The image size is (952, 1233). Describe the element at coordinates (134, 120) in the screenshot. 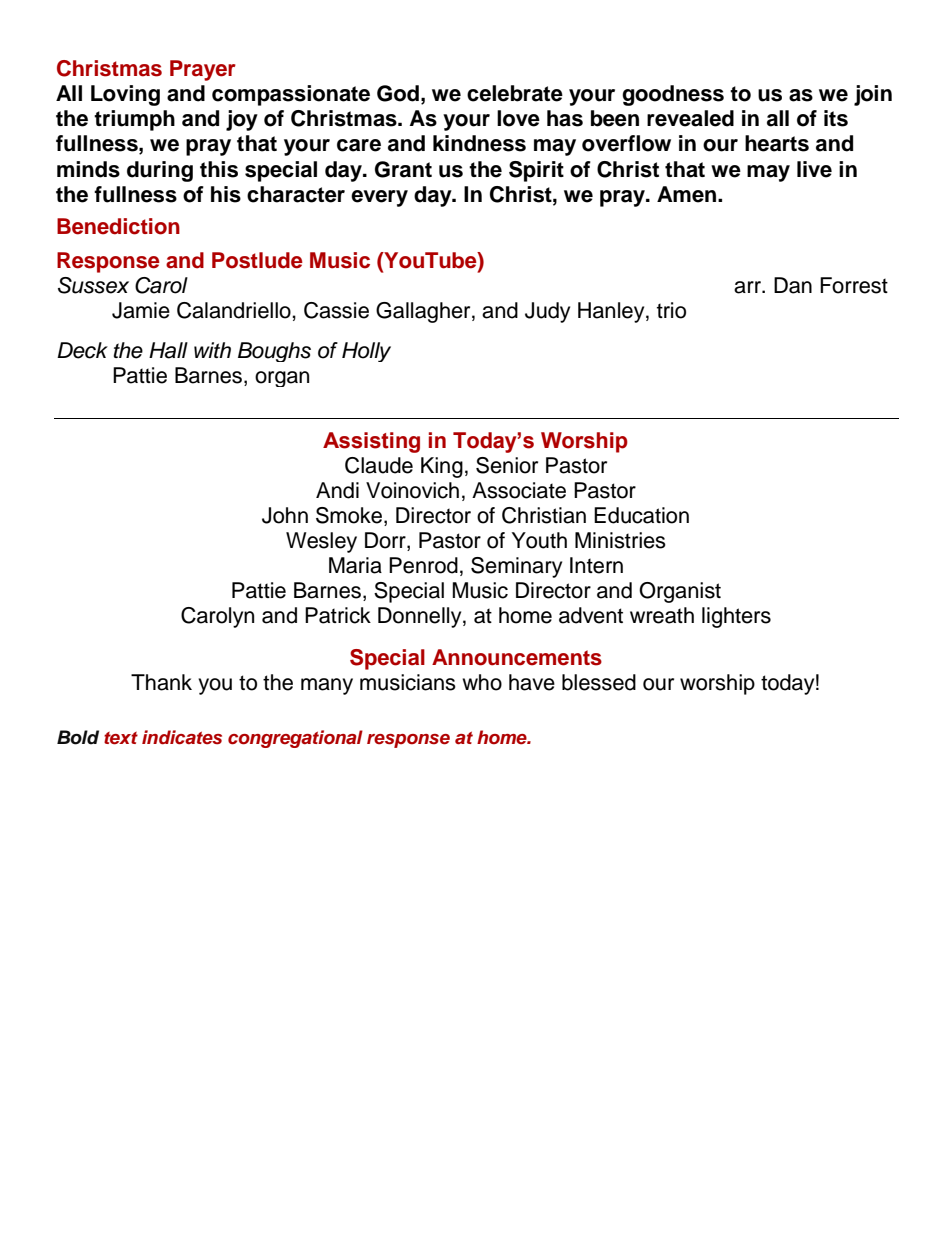

I see `triumph` at that location.
